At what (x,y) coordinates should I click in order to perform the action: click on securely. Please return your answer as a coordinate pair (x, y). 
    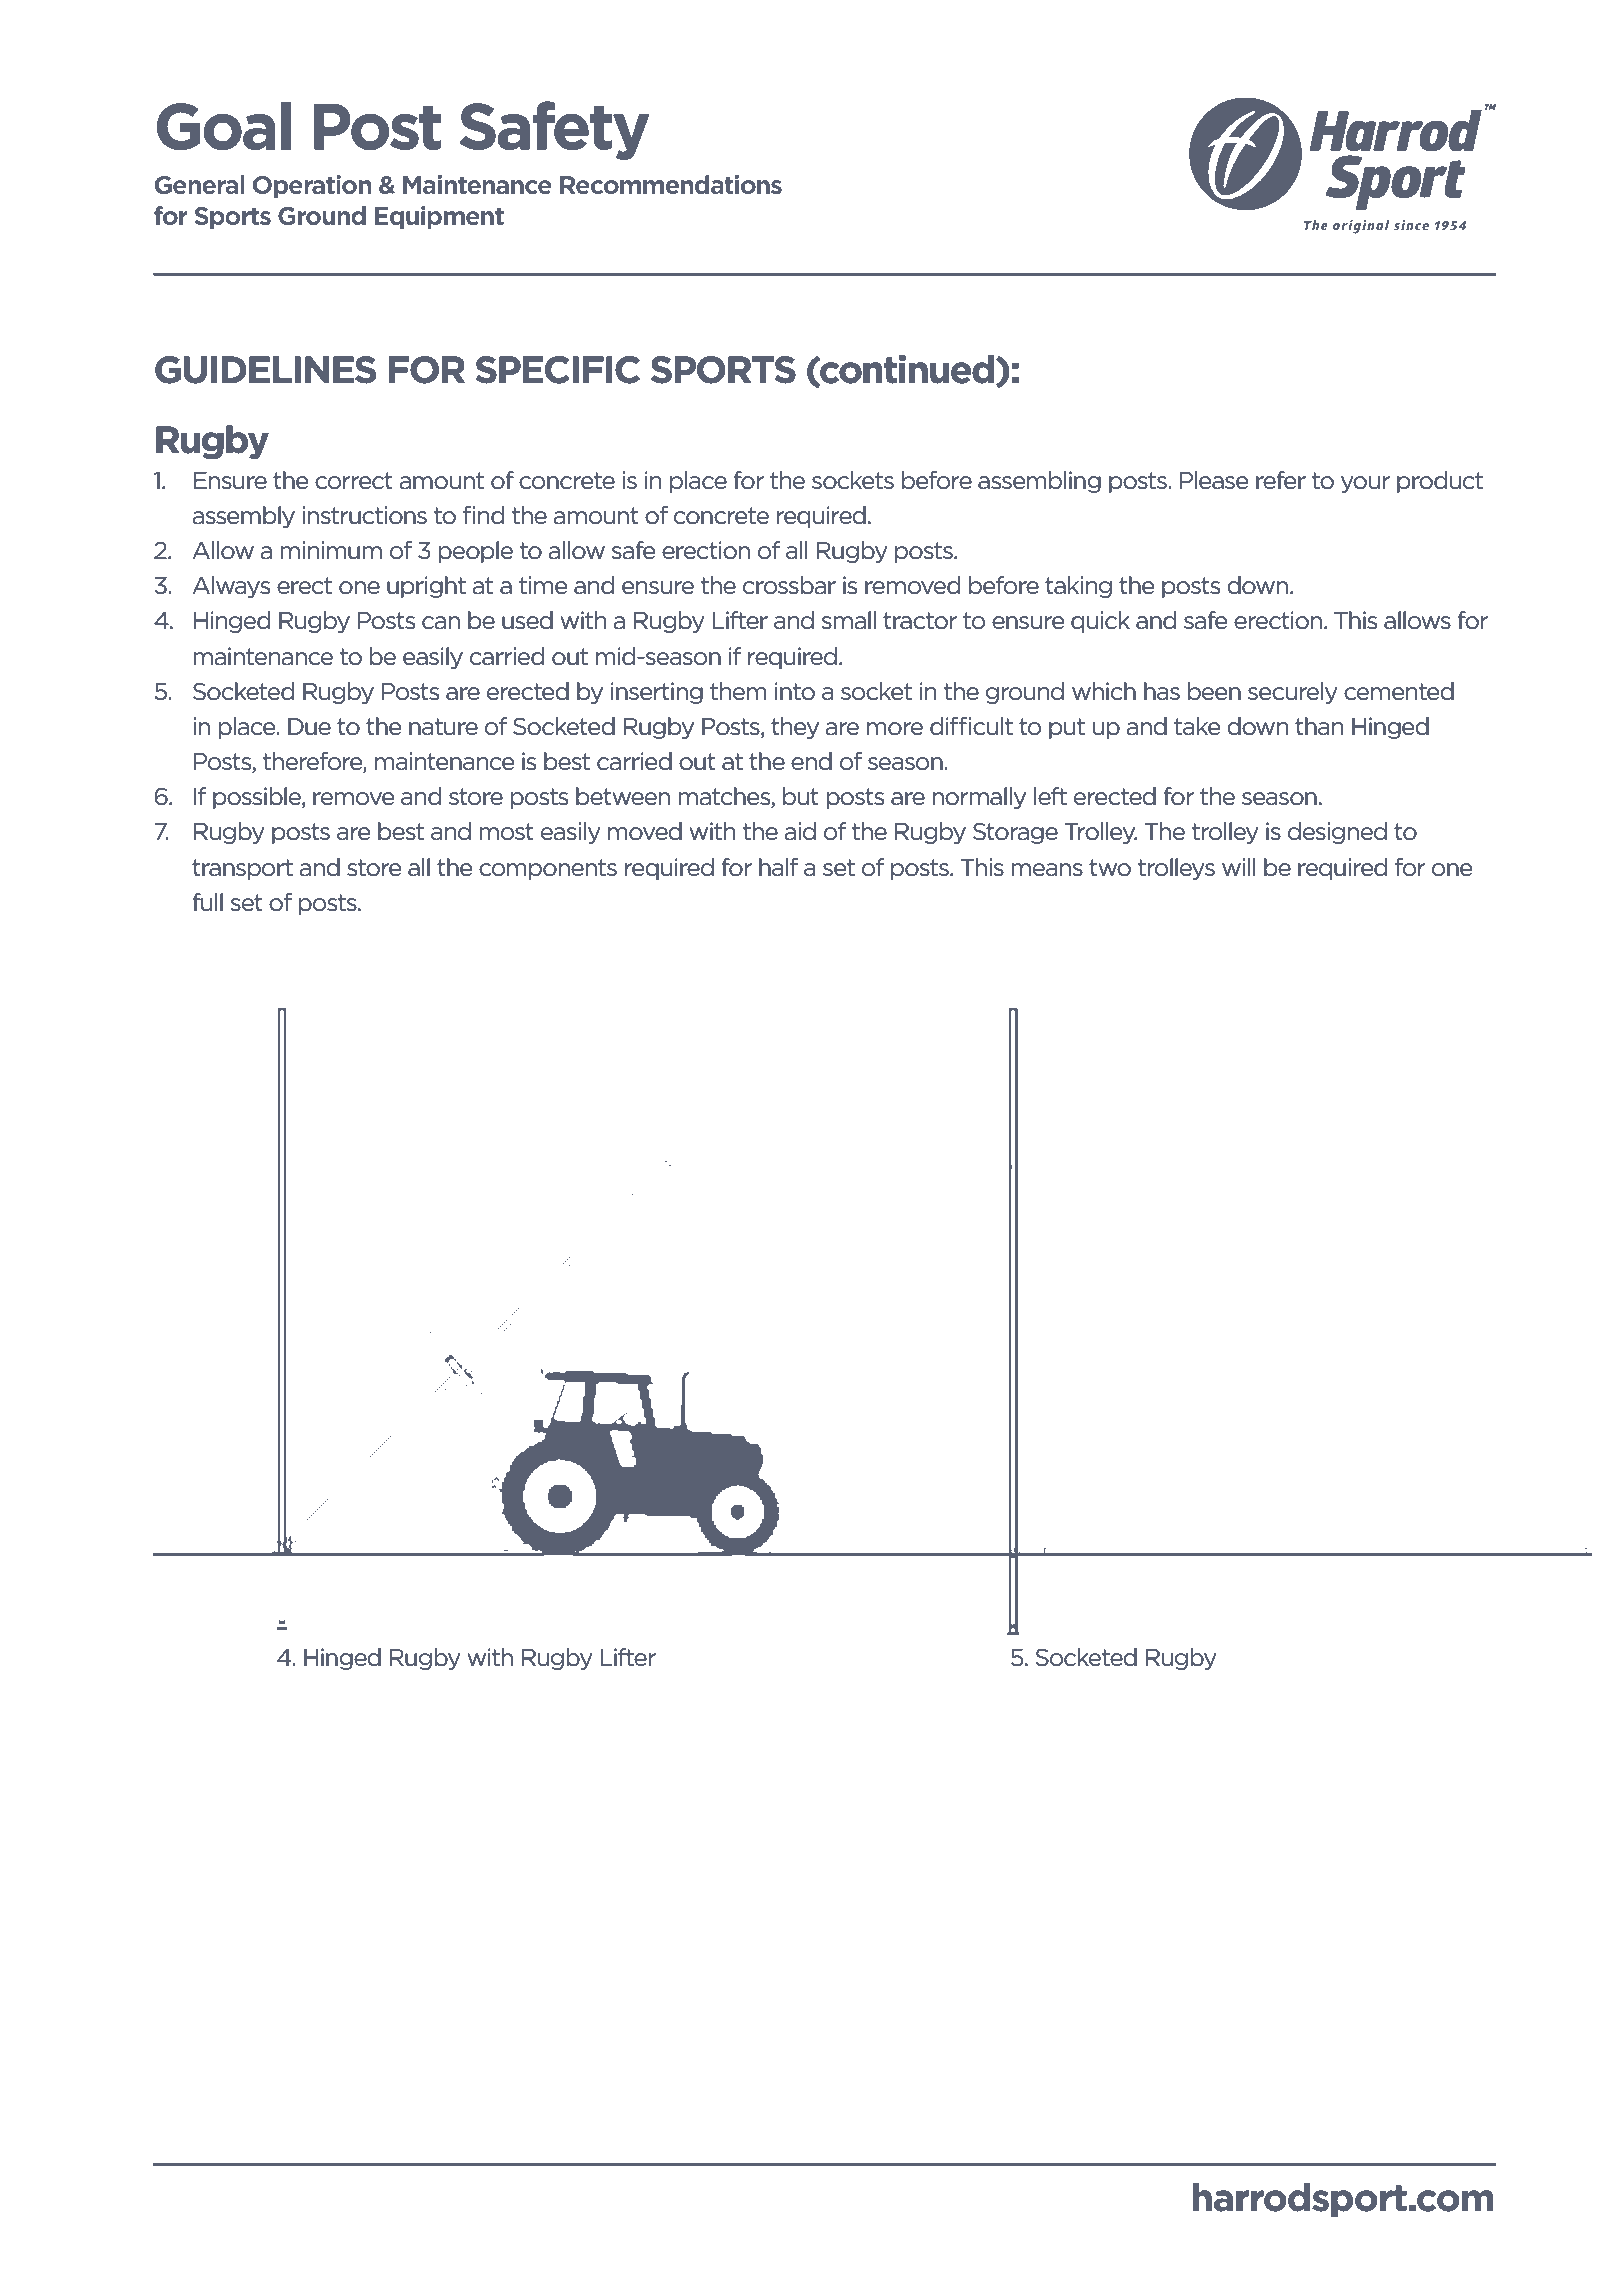
    Looking at the image, I should click on (1293, 693).
